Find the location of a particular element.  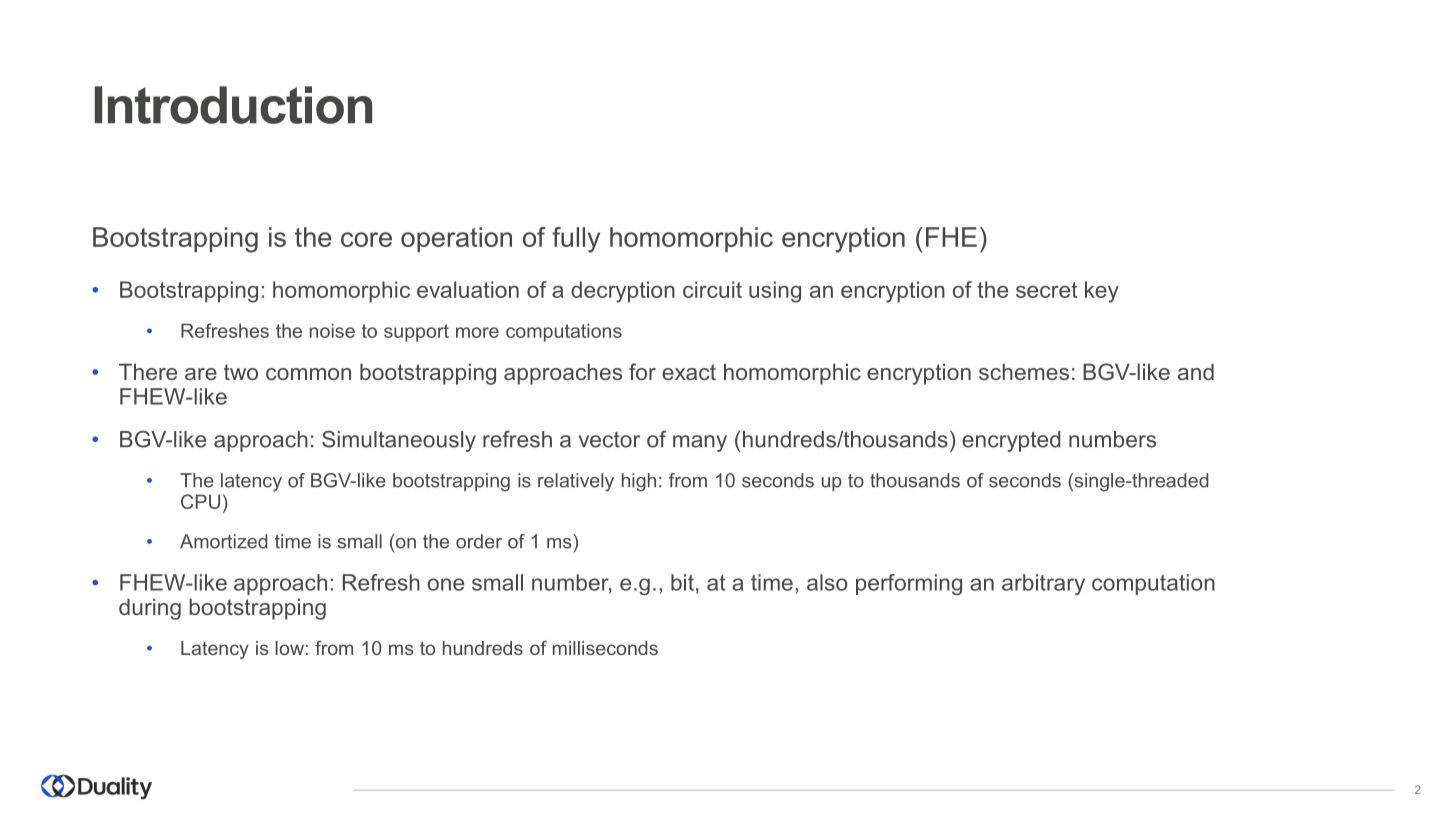

fully is located at coordinates (576, 240).
